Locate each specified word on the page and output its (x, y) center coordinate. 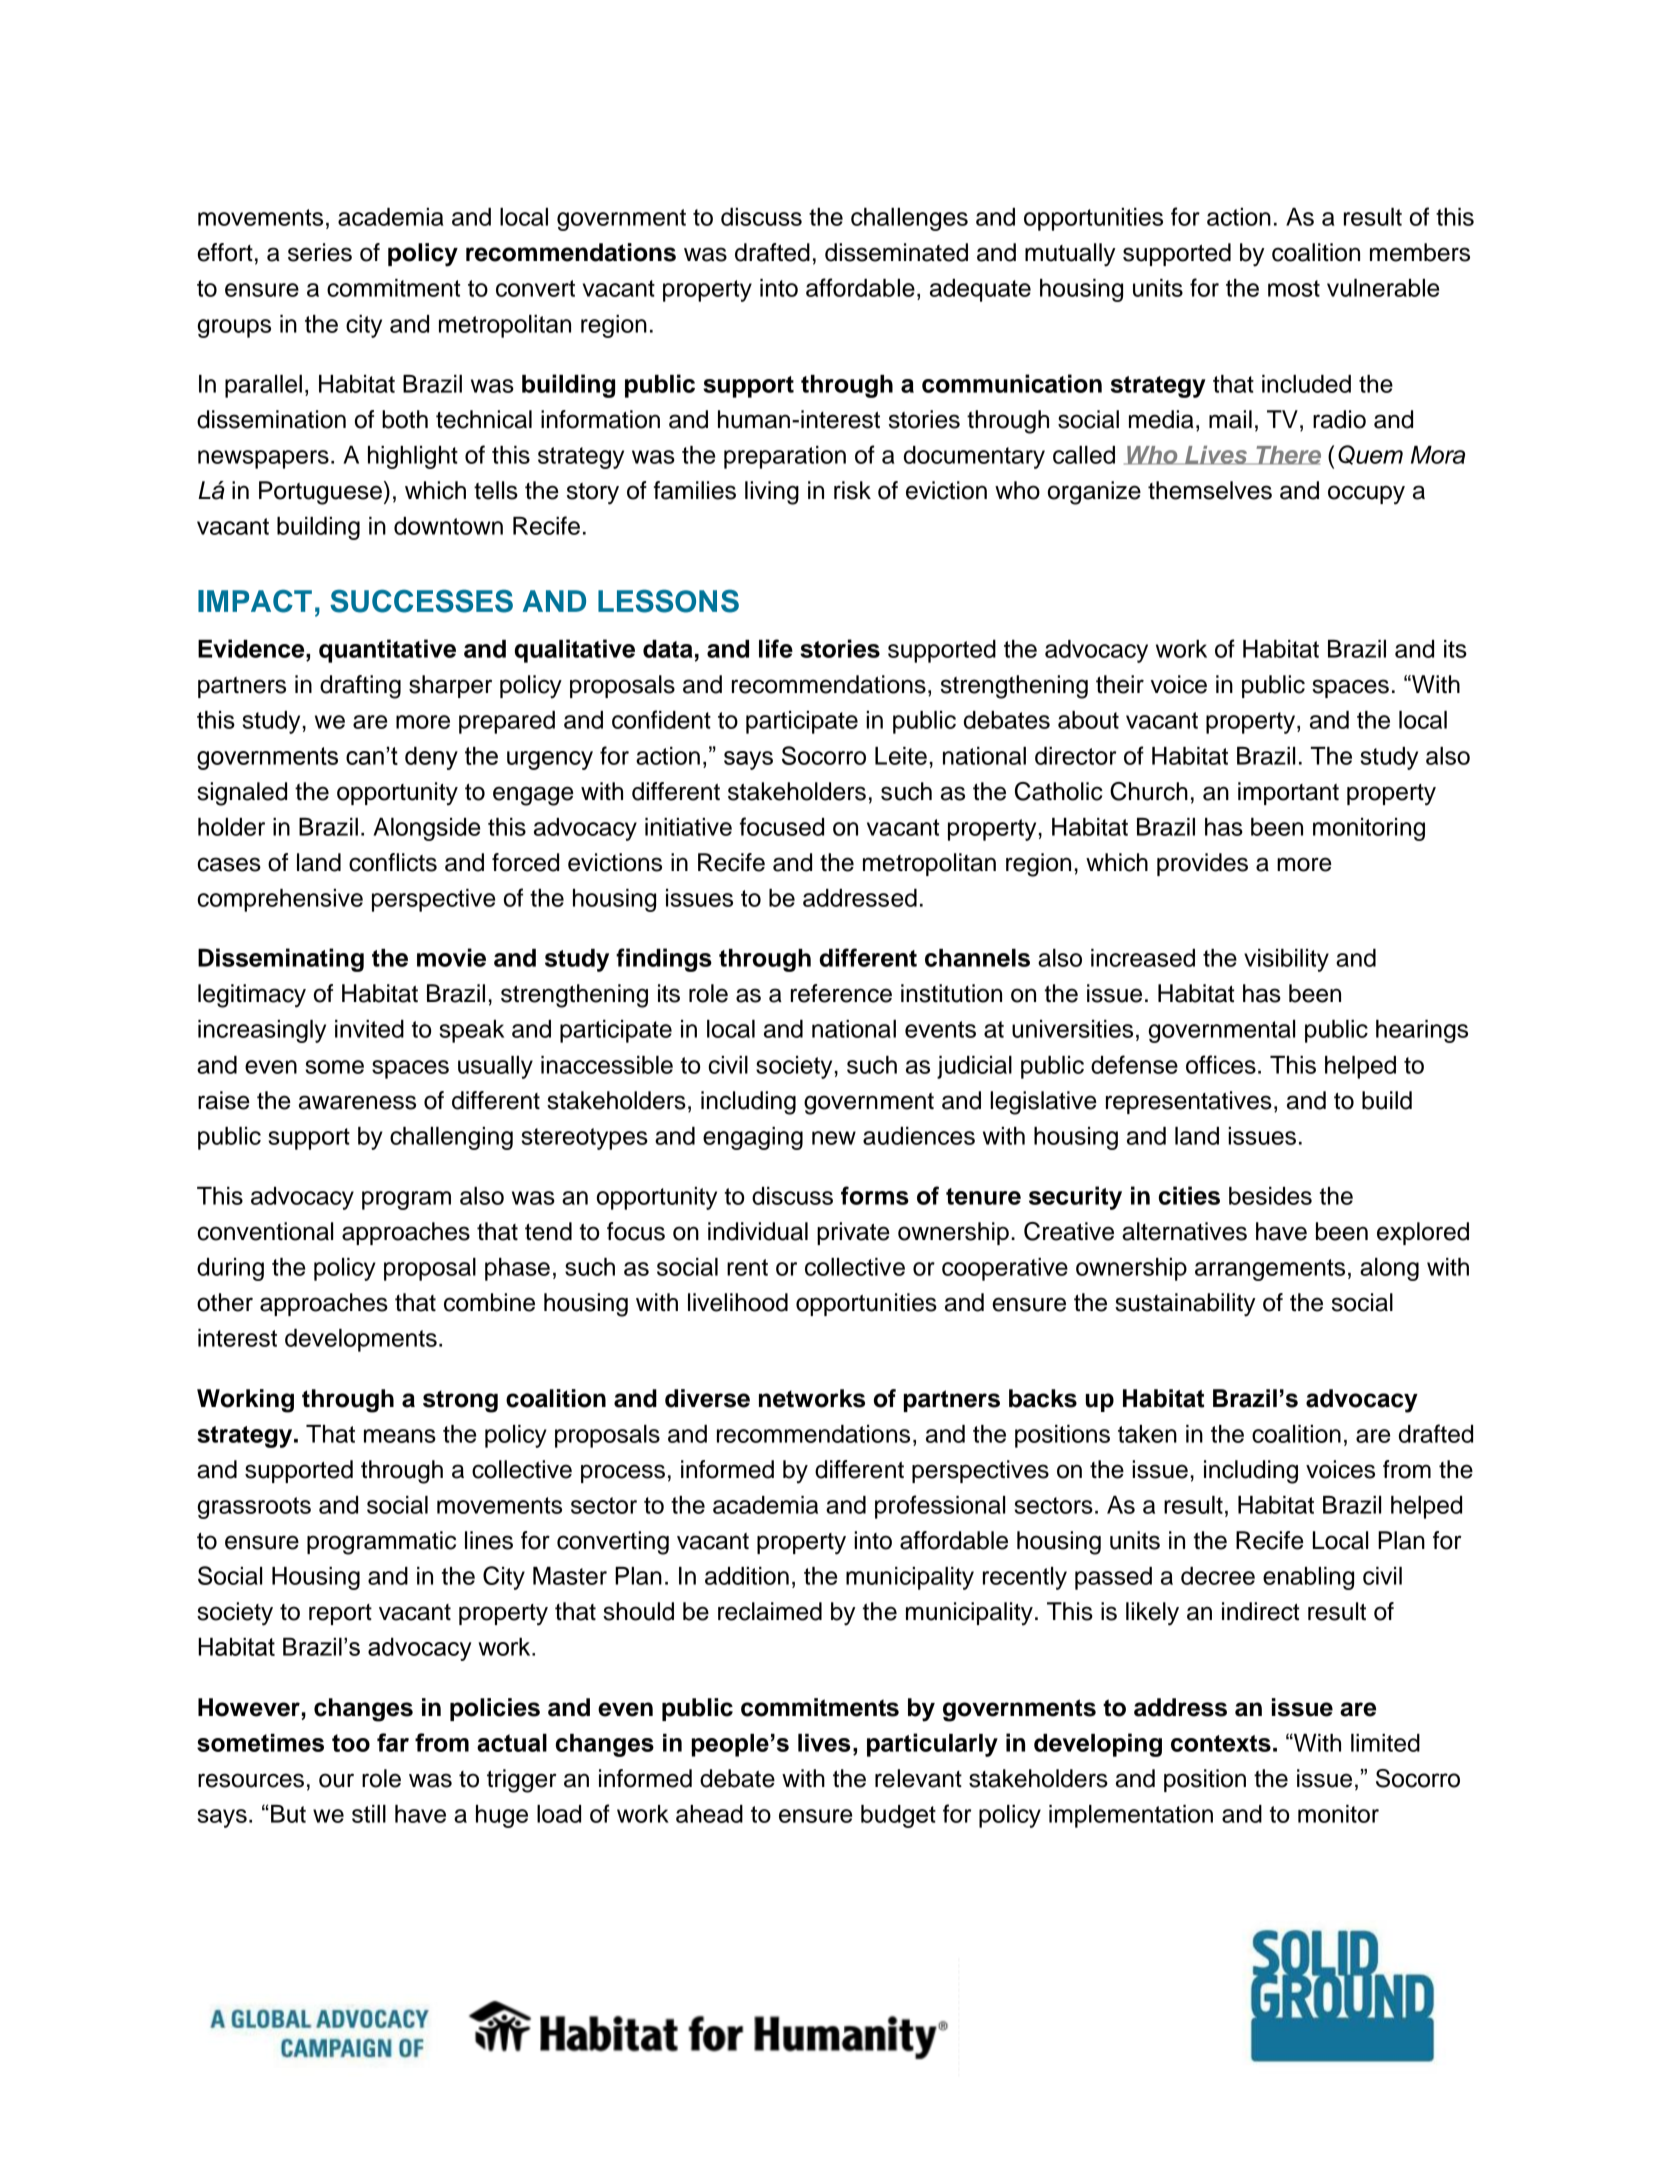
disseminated (896, 252)
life (776, 648)
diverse (707, 1398)
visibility (1286, 960)
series (320, 252)
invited (369, 1029)
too (351, 1743)
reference (841, 993)
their (1120, 684)
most (1294, 288)
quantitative (387, 651)
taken (1147, 1434)
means (400, 1436)
